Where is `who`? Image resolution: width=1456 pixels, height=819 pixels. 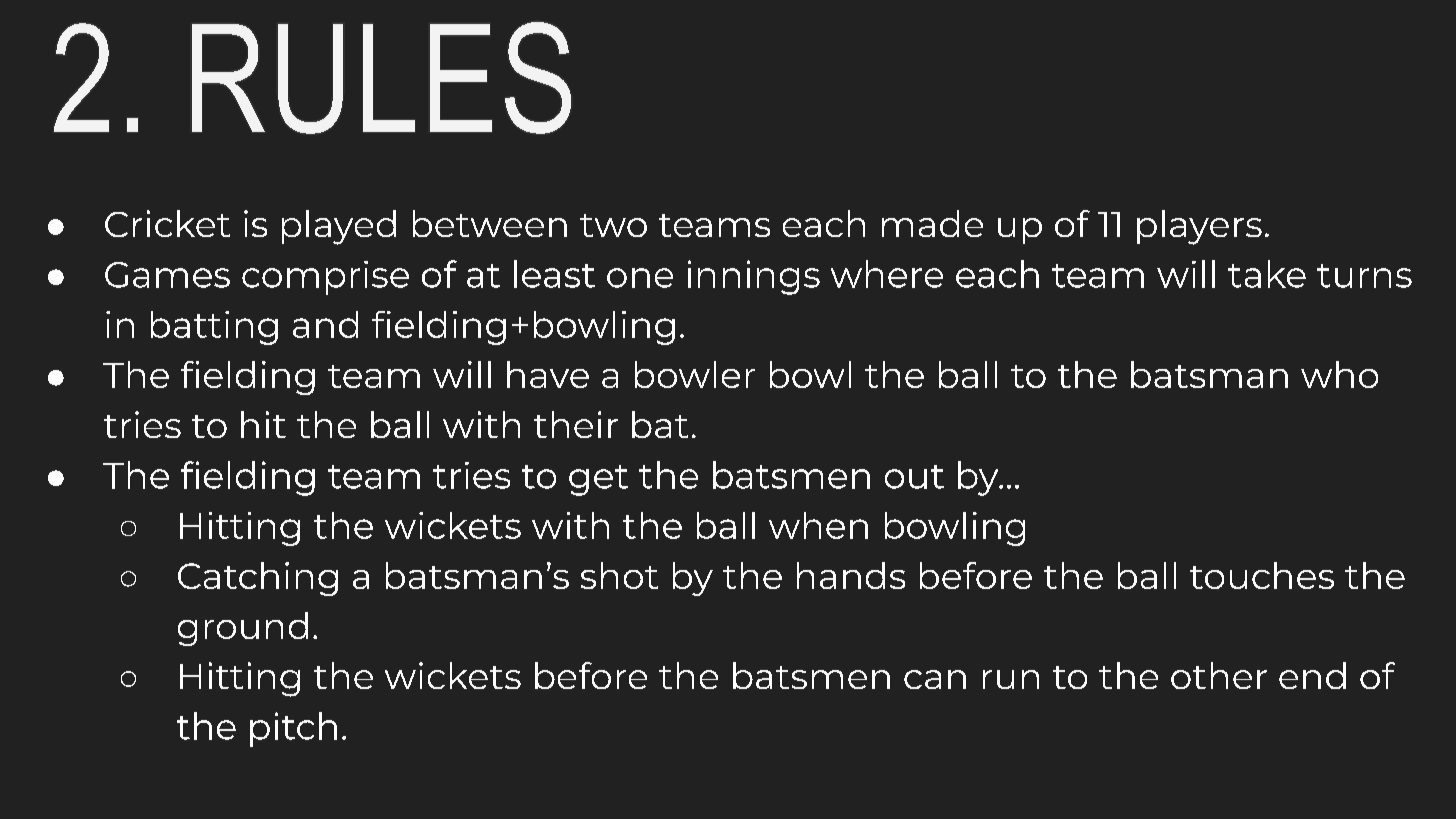 who is located at coordinates (1339, 374).
